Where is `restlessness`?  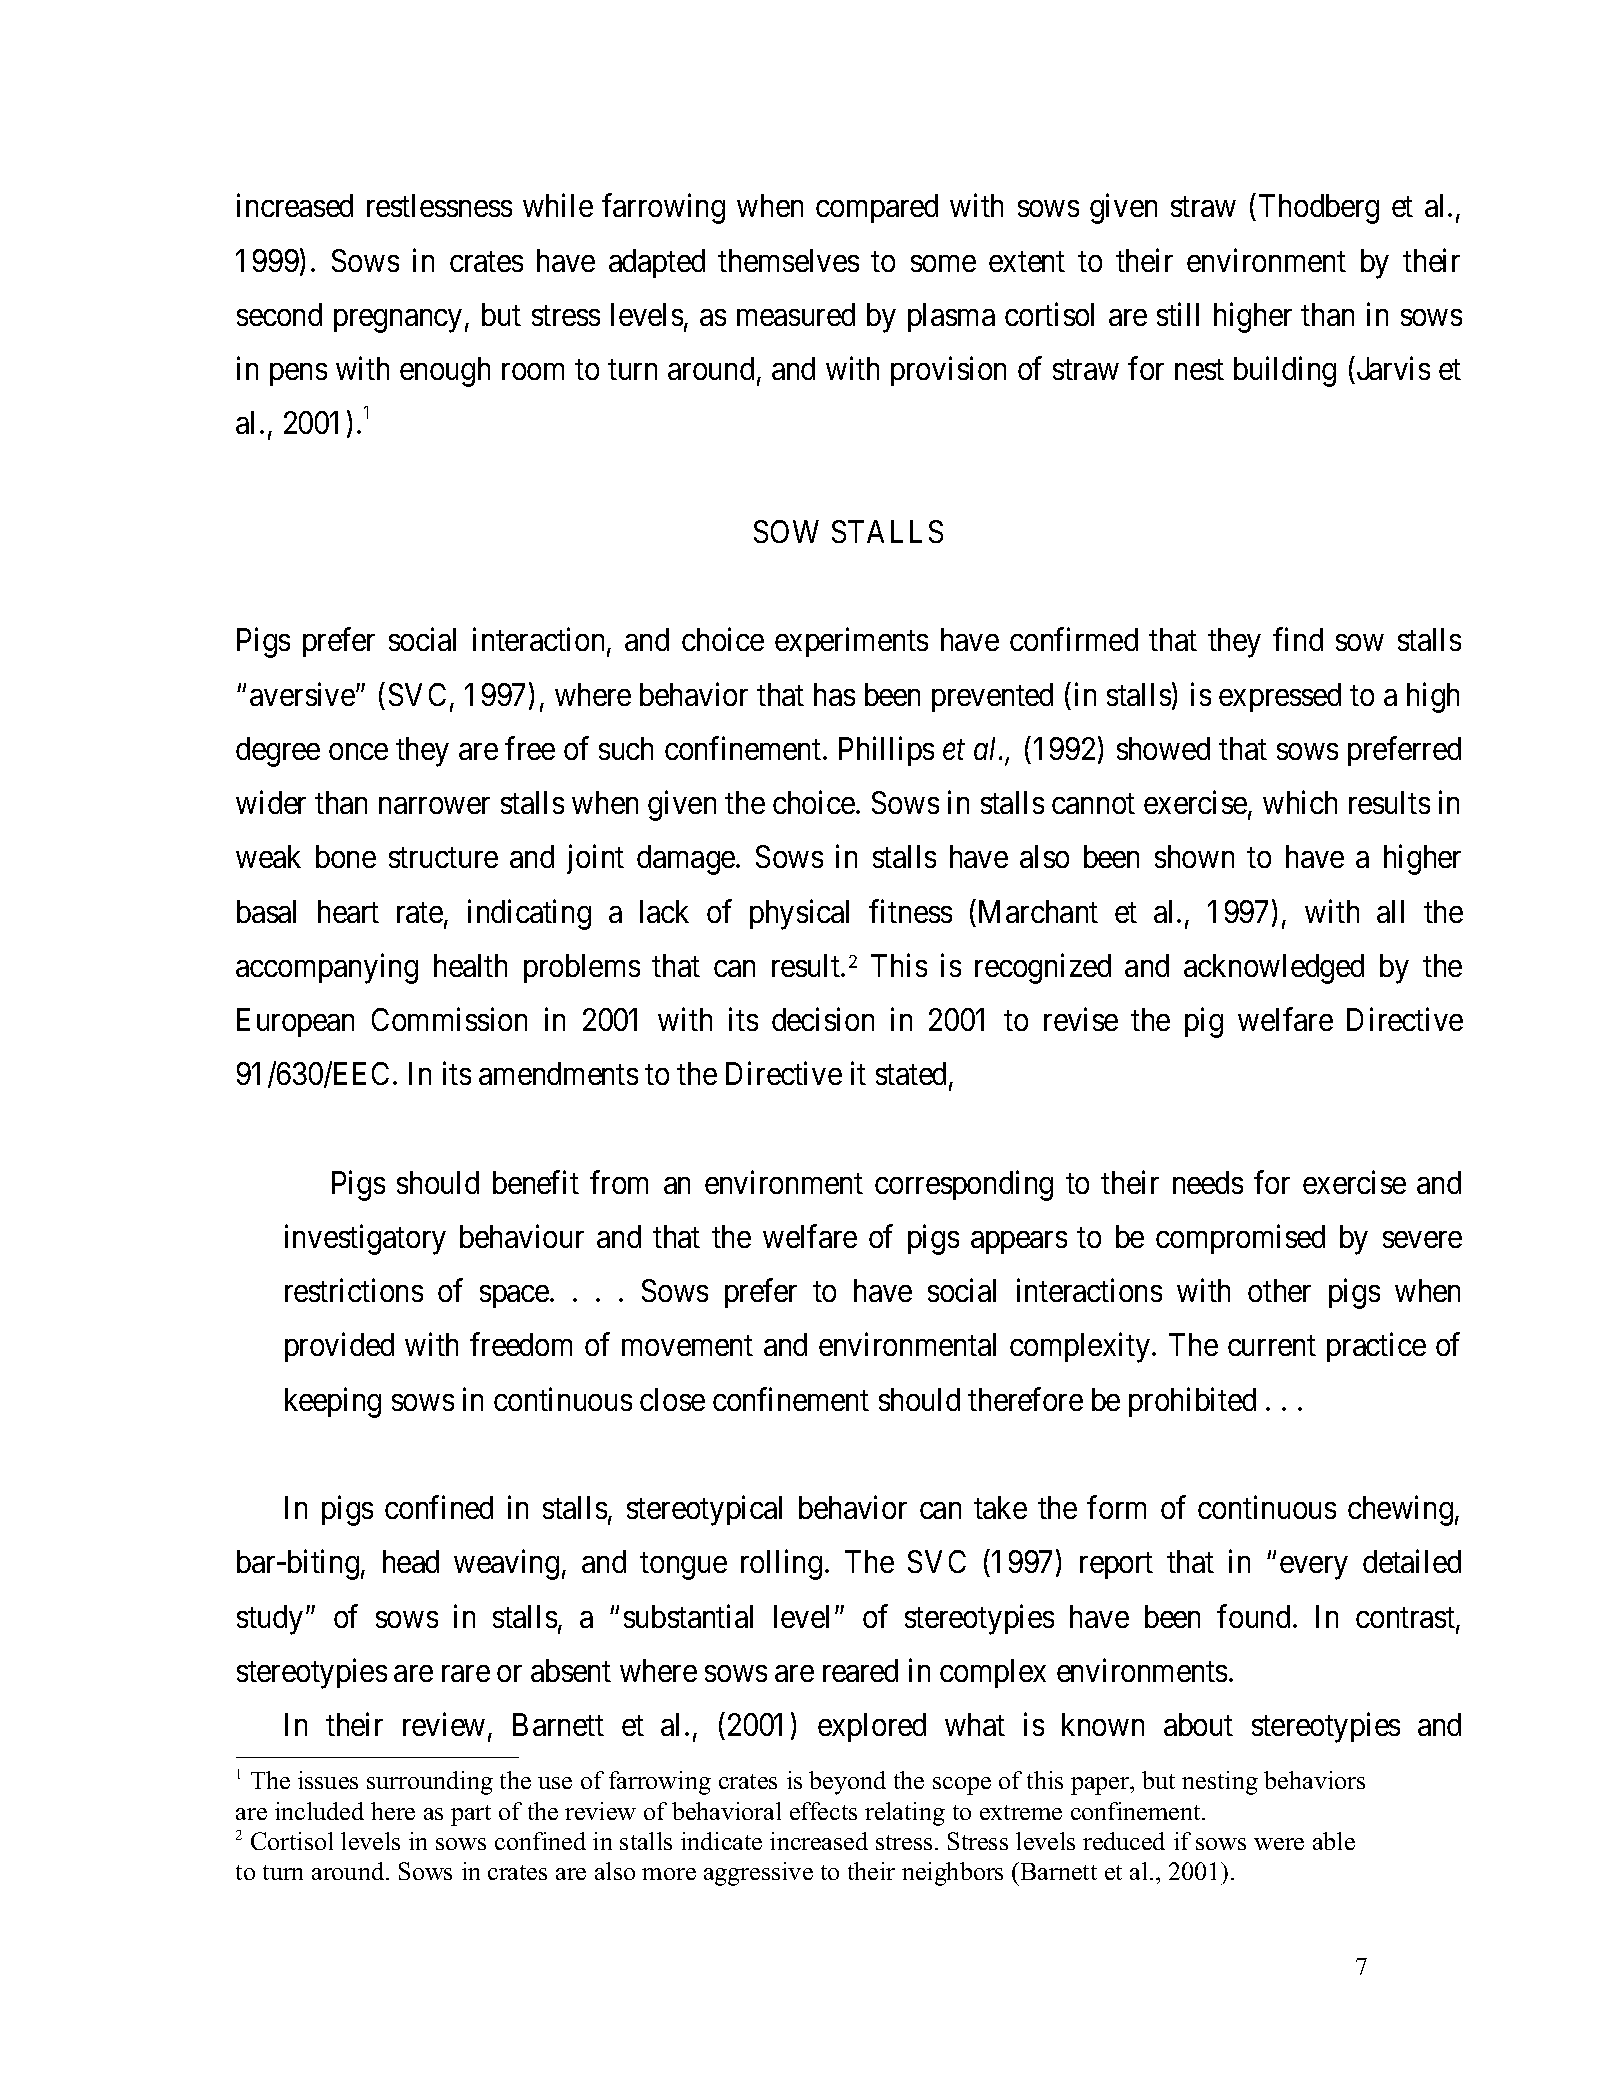 restlessness is located at coordinates (439, 205).
